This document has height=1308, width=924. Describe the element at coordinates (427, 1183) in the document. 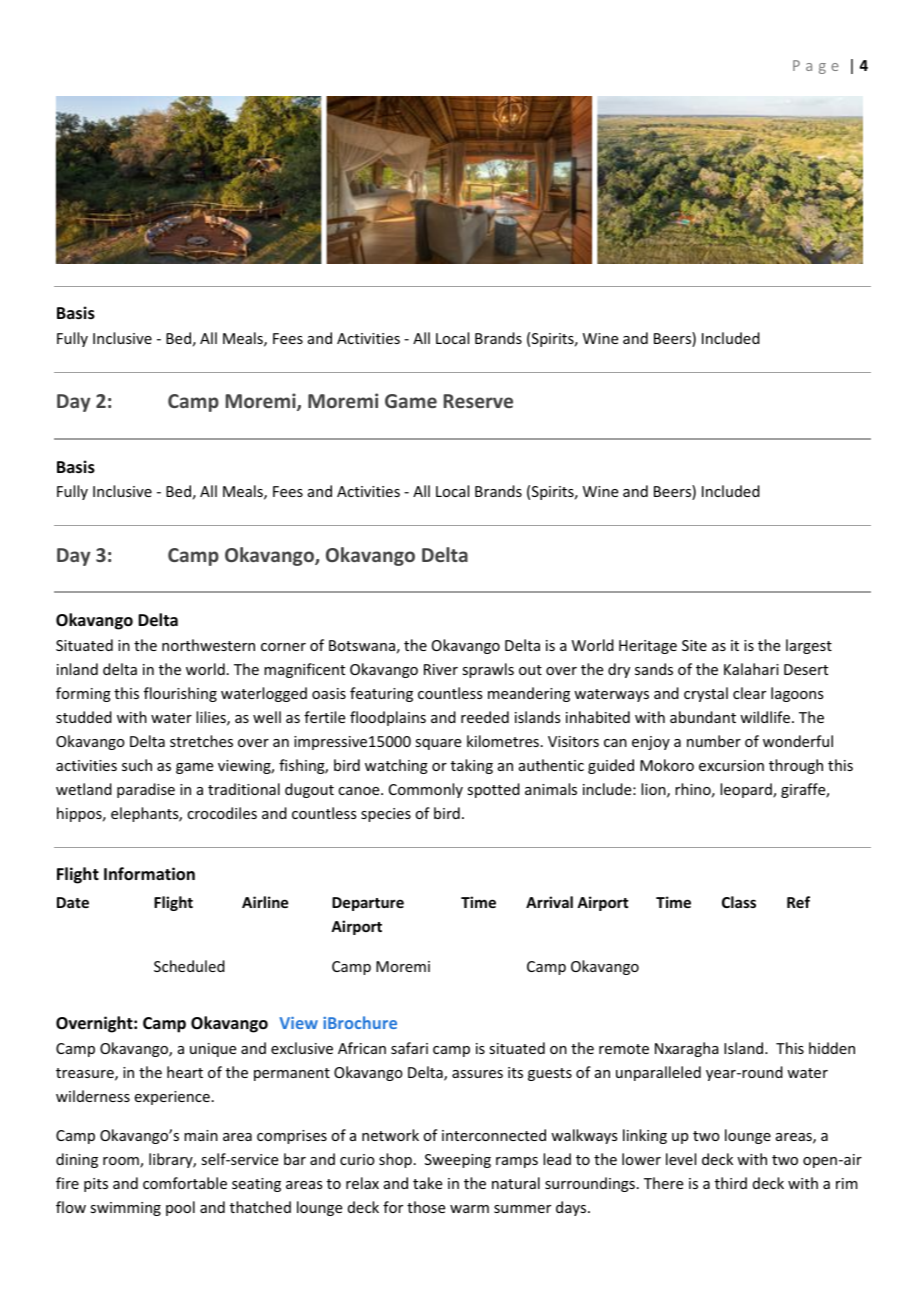

I see `take` at that location.
